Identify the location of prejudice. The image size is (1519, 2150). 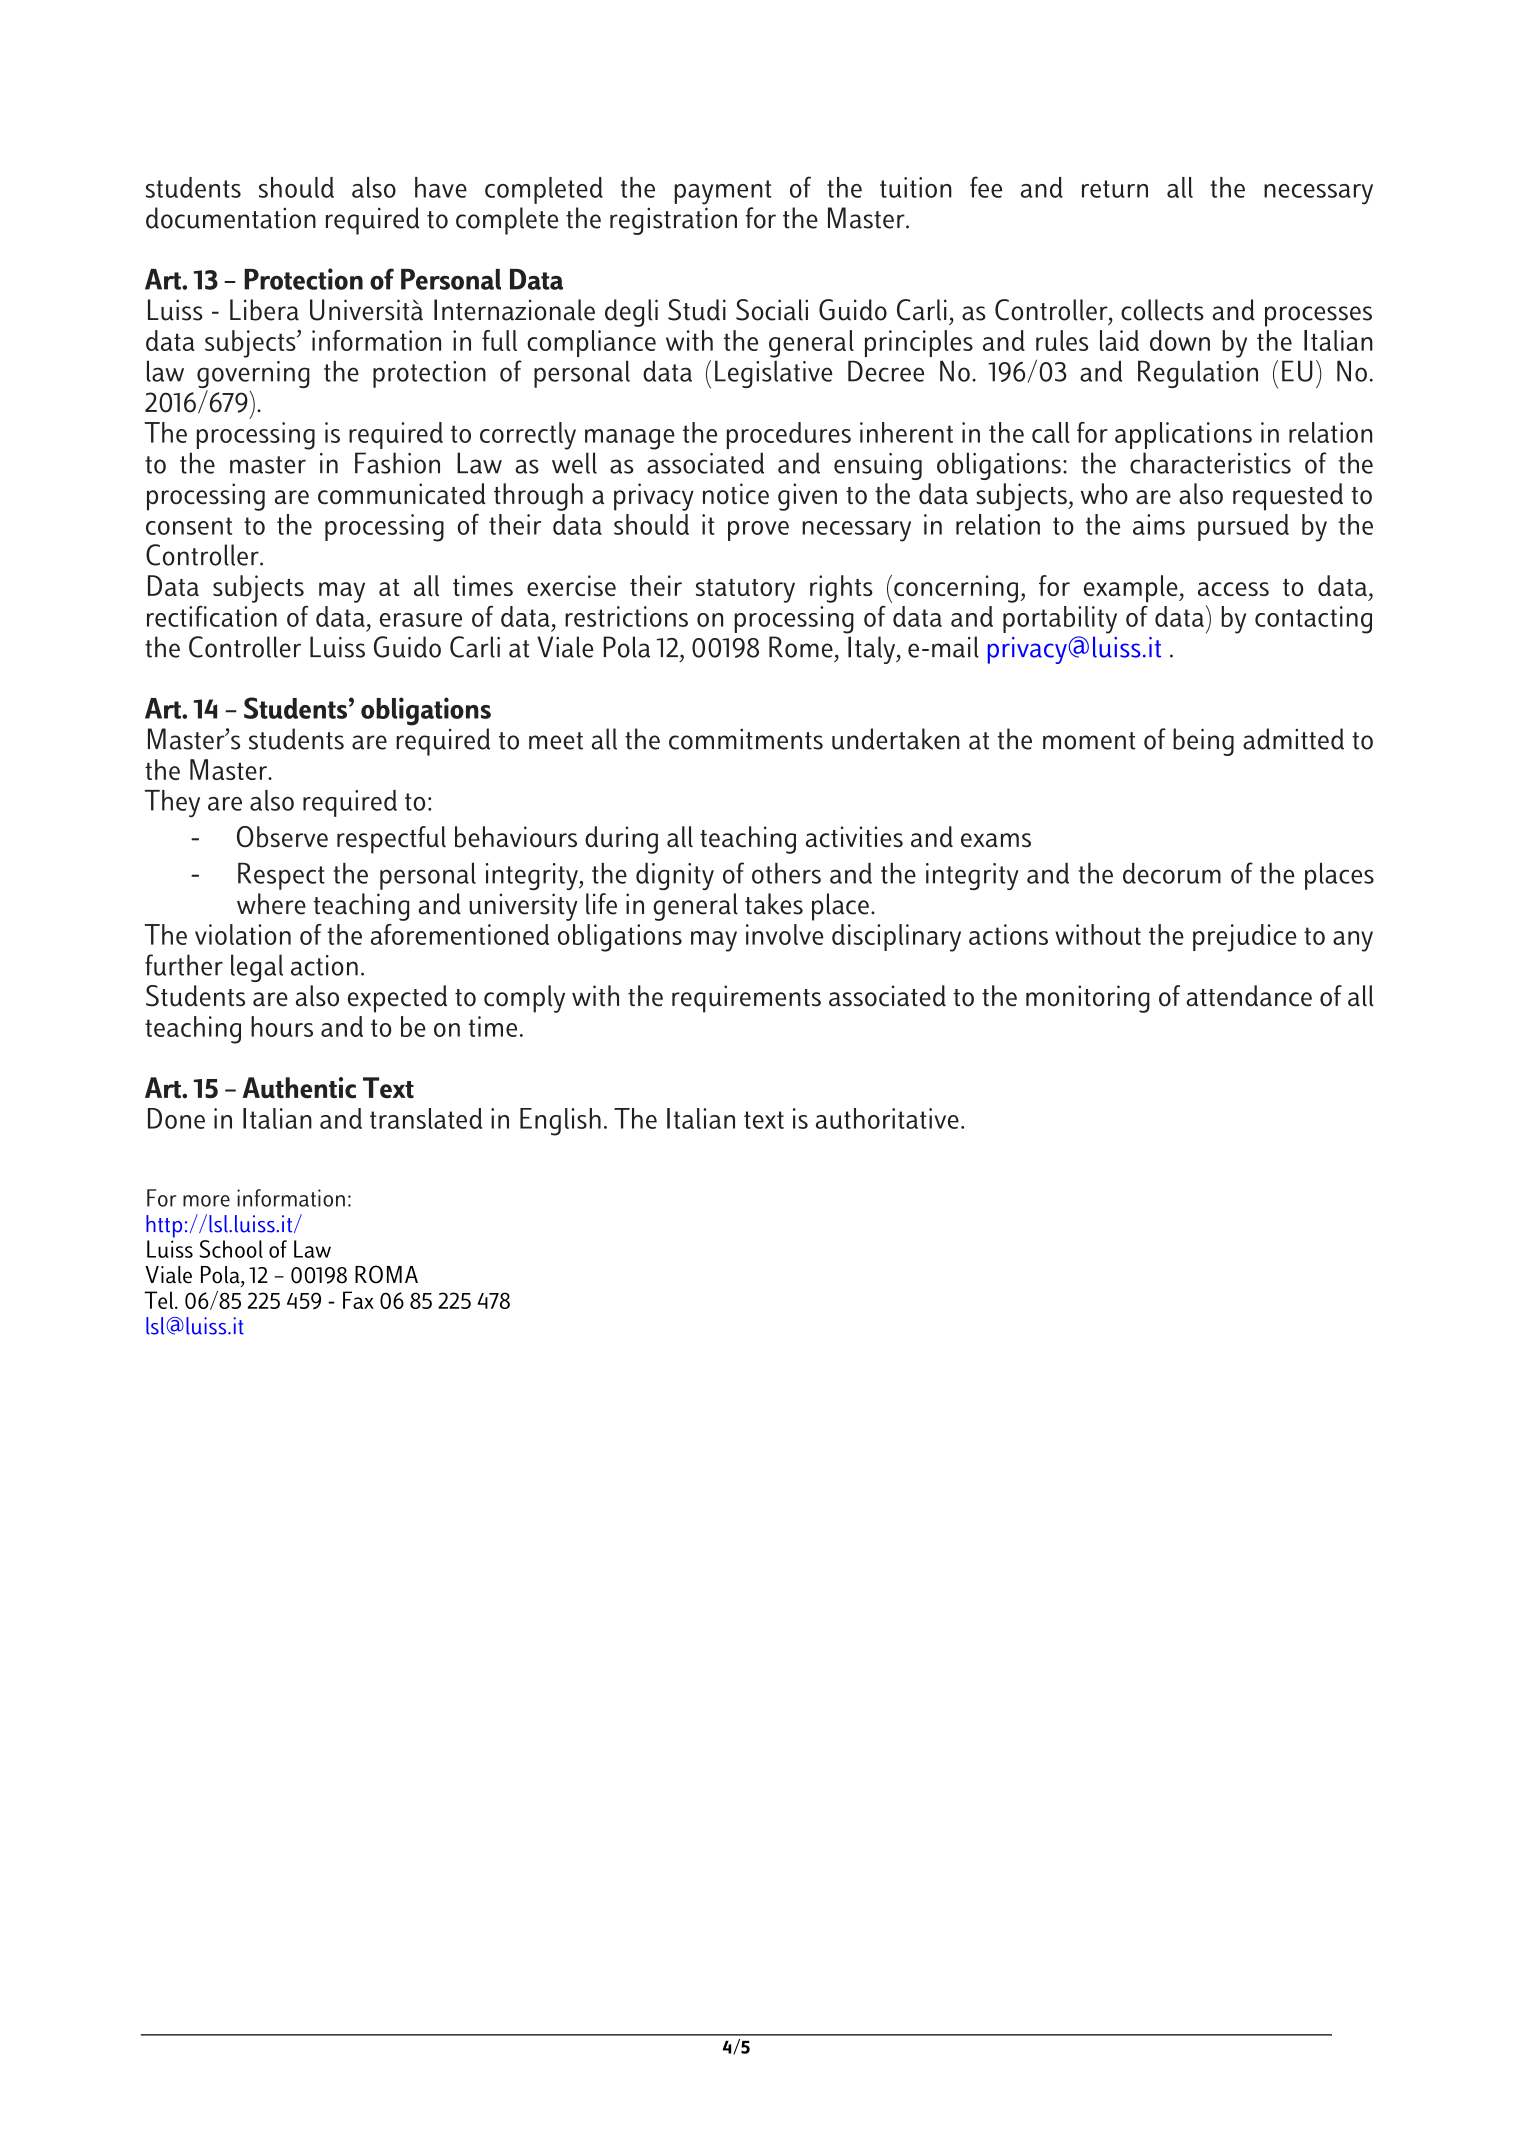
(1245, 938).
